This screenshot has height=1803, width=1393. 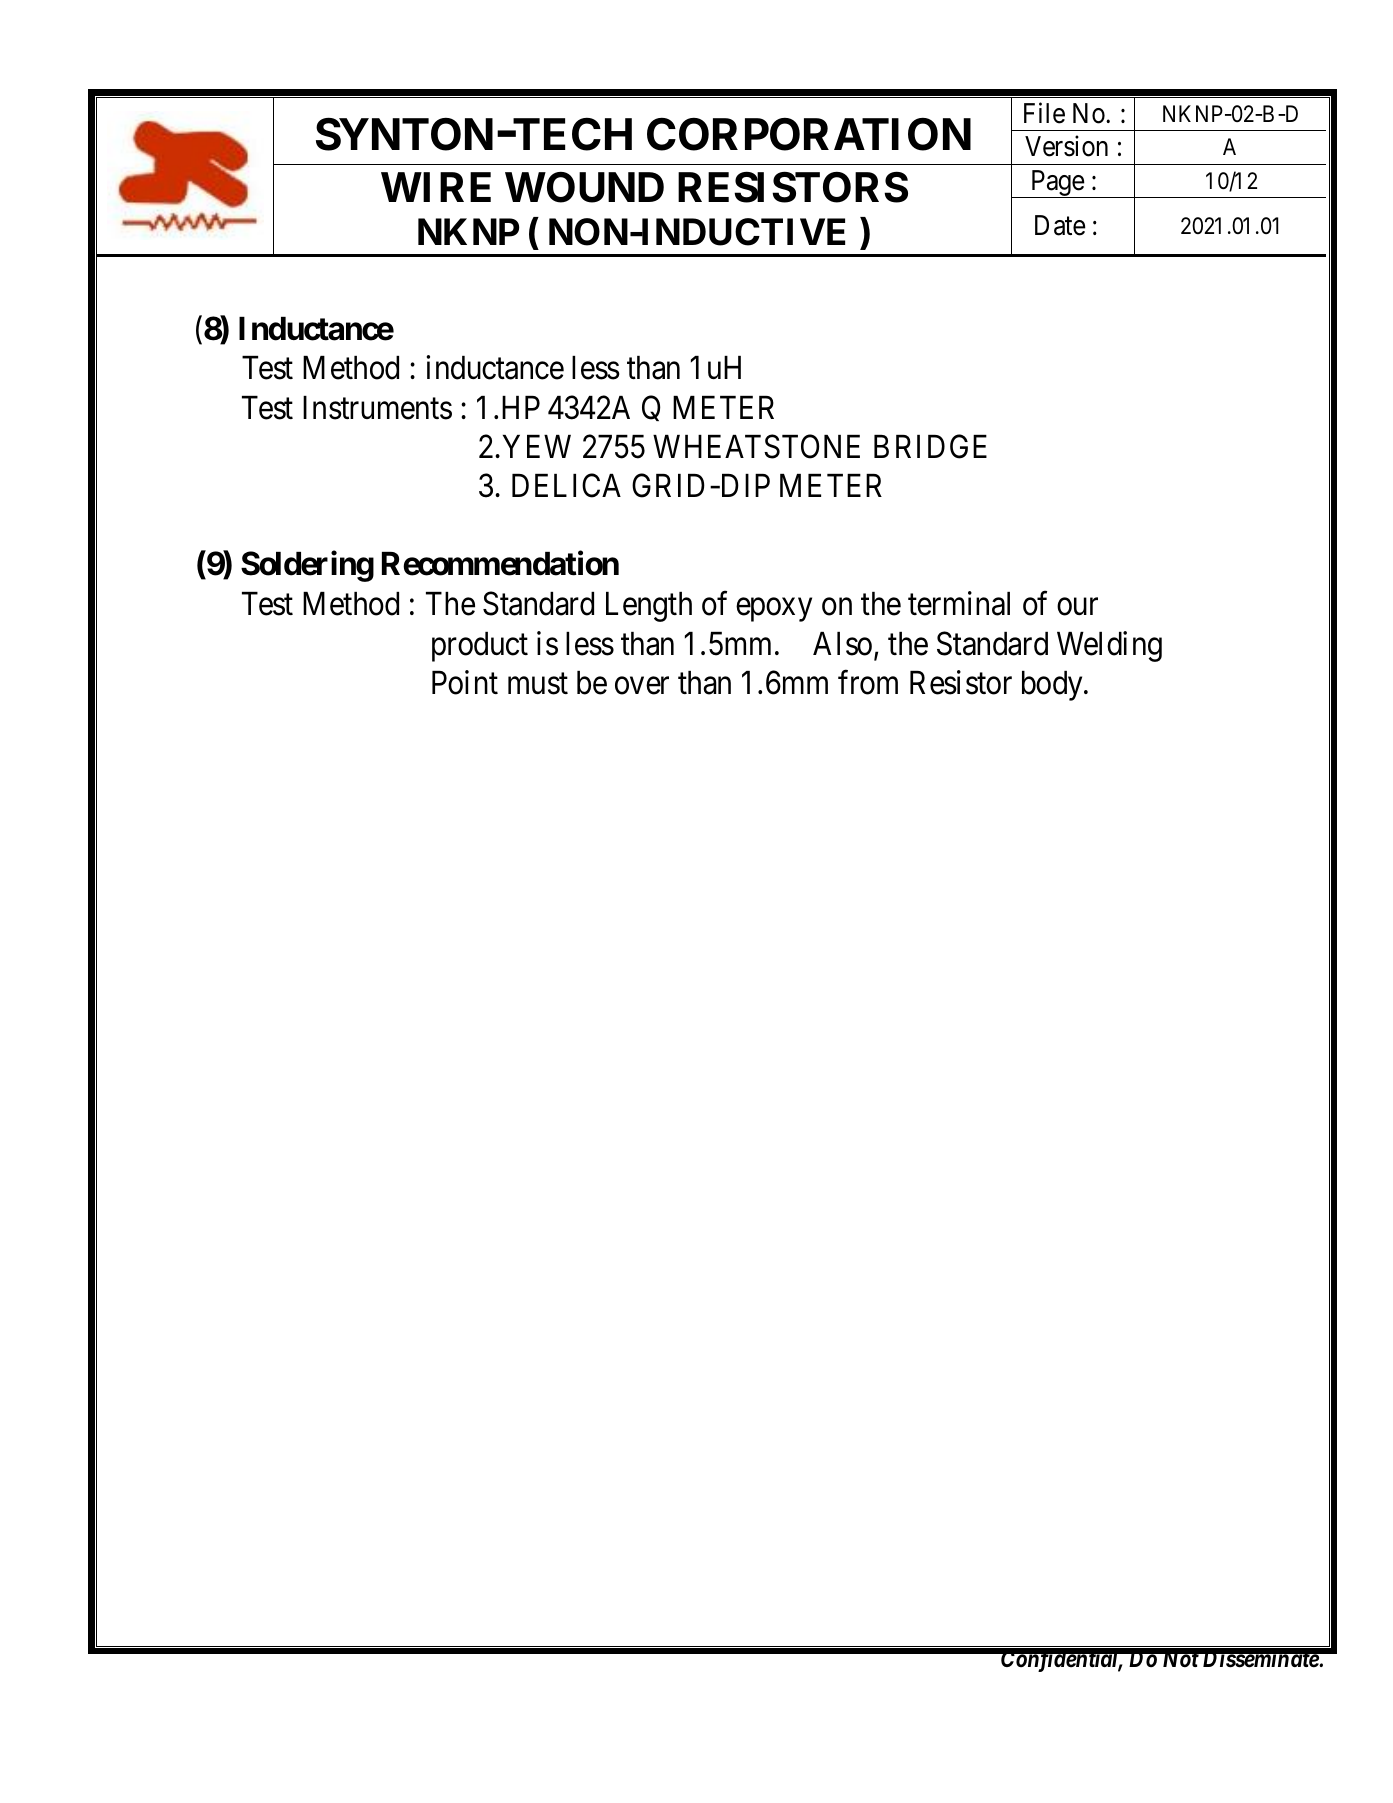 What do you see at coordinates (809, 134) in the screenshot?
I see `CORPORATION` at bounding box center [809, 134].
